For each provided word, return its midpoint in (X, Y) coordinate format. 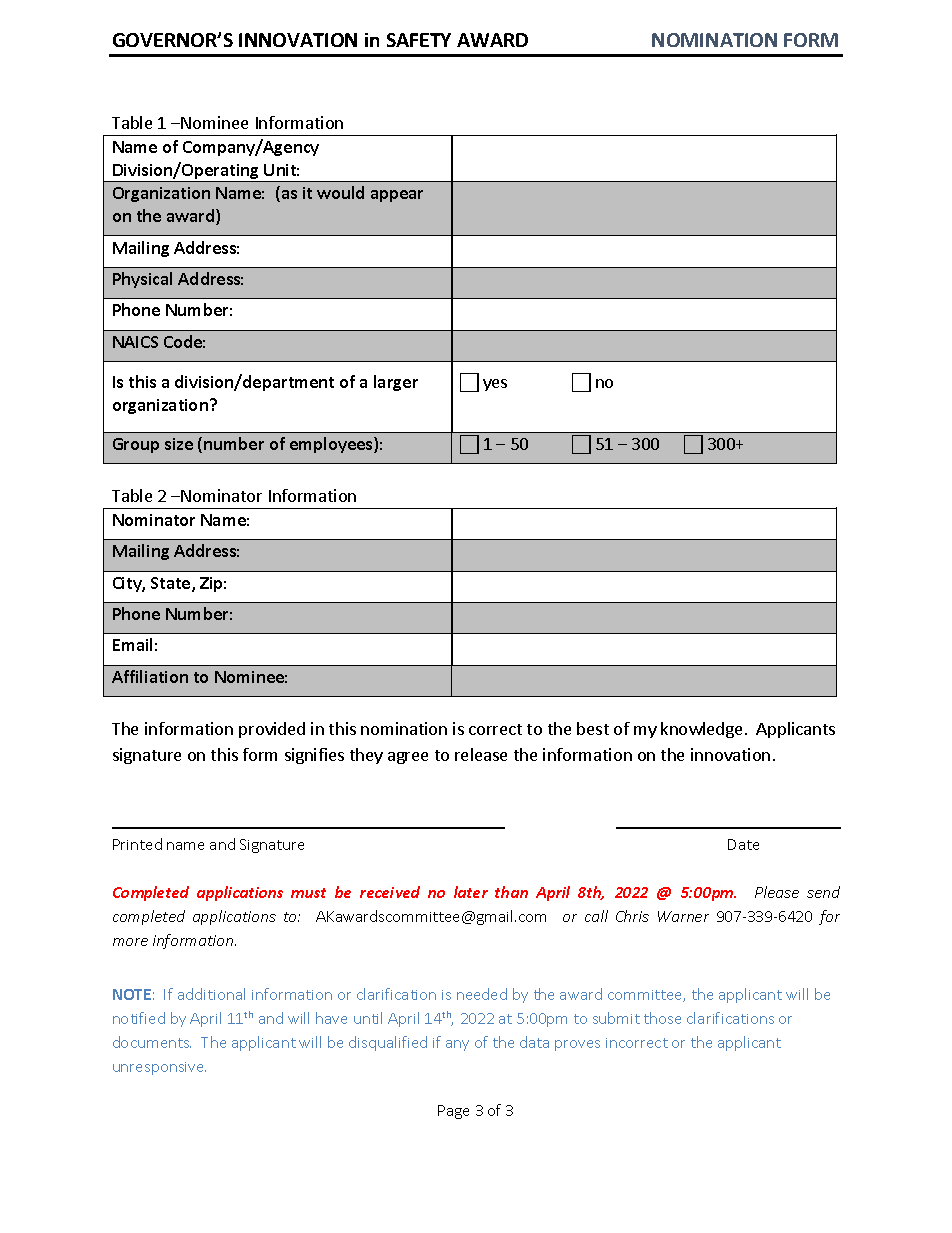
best (593, 728)
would (340, 192)
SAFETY (419, 40)
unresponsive (159, 1068)
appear (397, 196)
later (471, 892)
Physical (142, 280)
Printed (137, 844)
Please (777, 892)
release (481, 754)
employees (332, 445)
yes (495, 385)
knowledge (701, 730)
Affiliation (150, 676)
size (179, 444)
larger (396, 383)
